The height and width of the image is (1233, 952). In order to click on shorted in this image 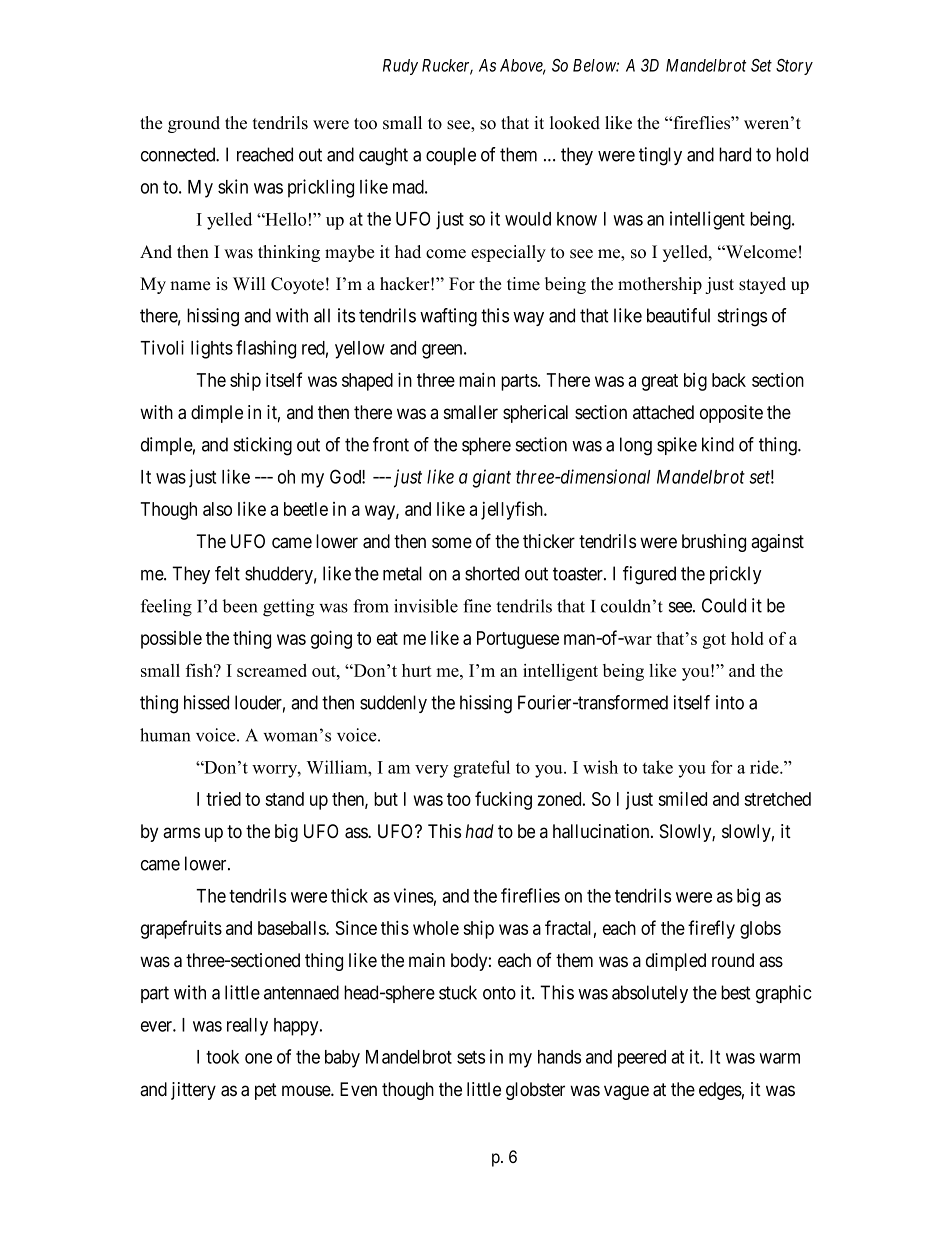, I will do `click(492, 573)`.
